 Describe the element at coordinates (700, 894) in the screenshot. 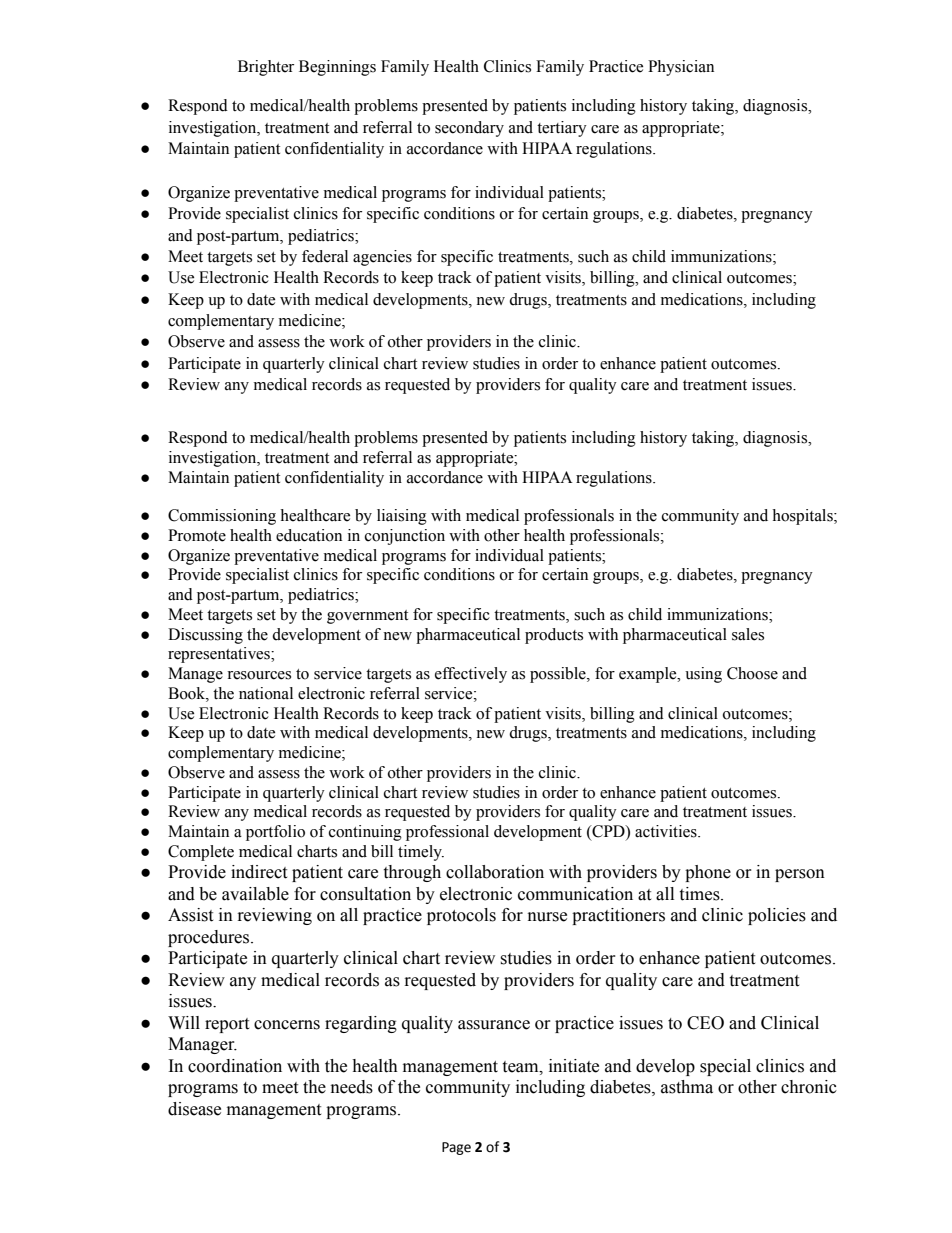

I see `times` at that location.
